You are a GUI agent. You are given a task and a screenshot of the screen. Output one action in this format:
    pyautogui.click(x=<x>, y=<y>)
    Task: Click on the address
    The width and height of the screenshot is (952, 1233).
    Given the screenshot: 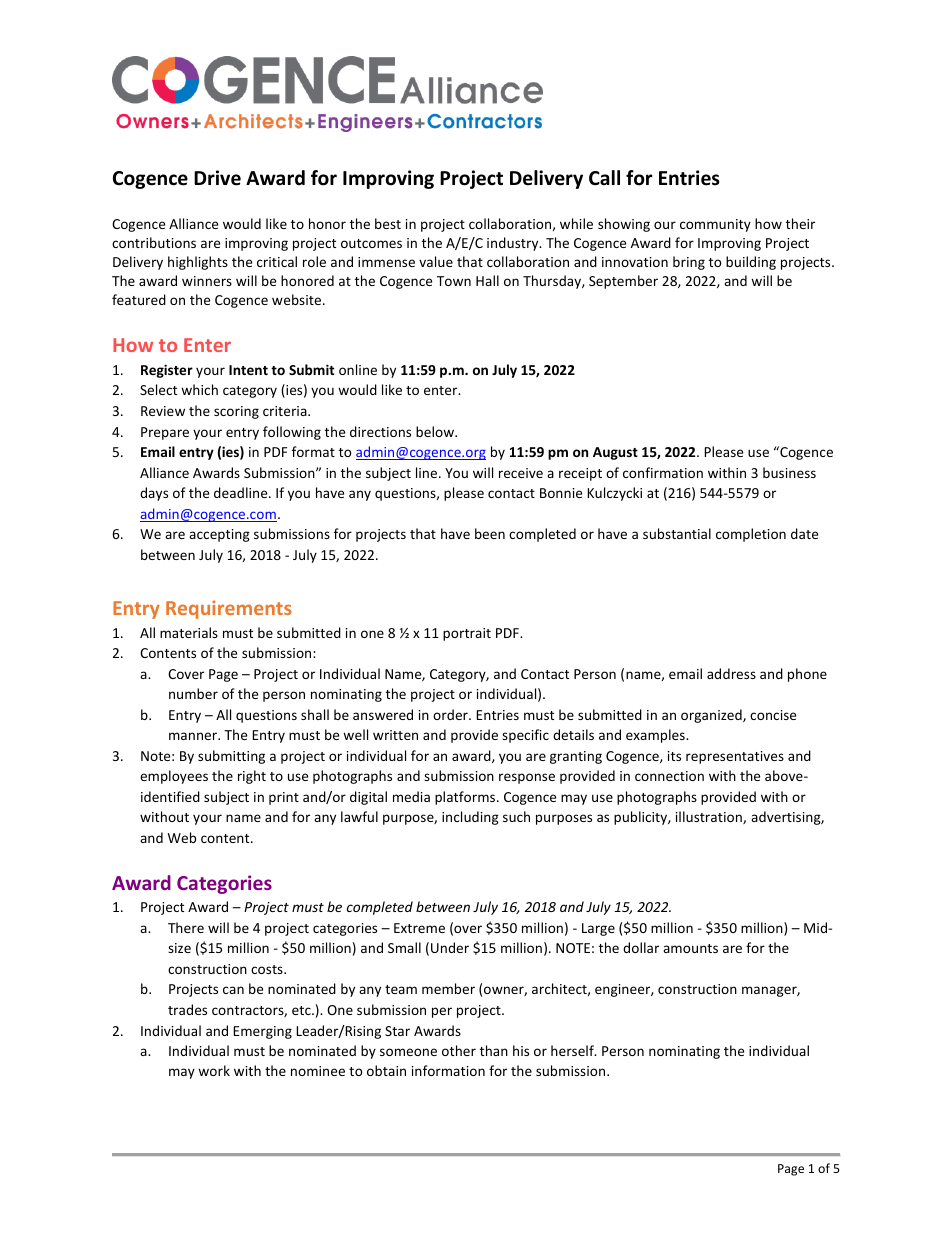 What is the action you would take?
    pyautogui.click(x=731, y=673)
